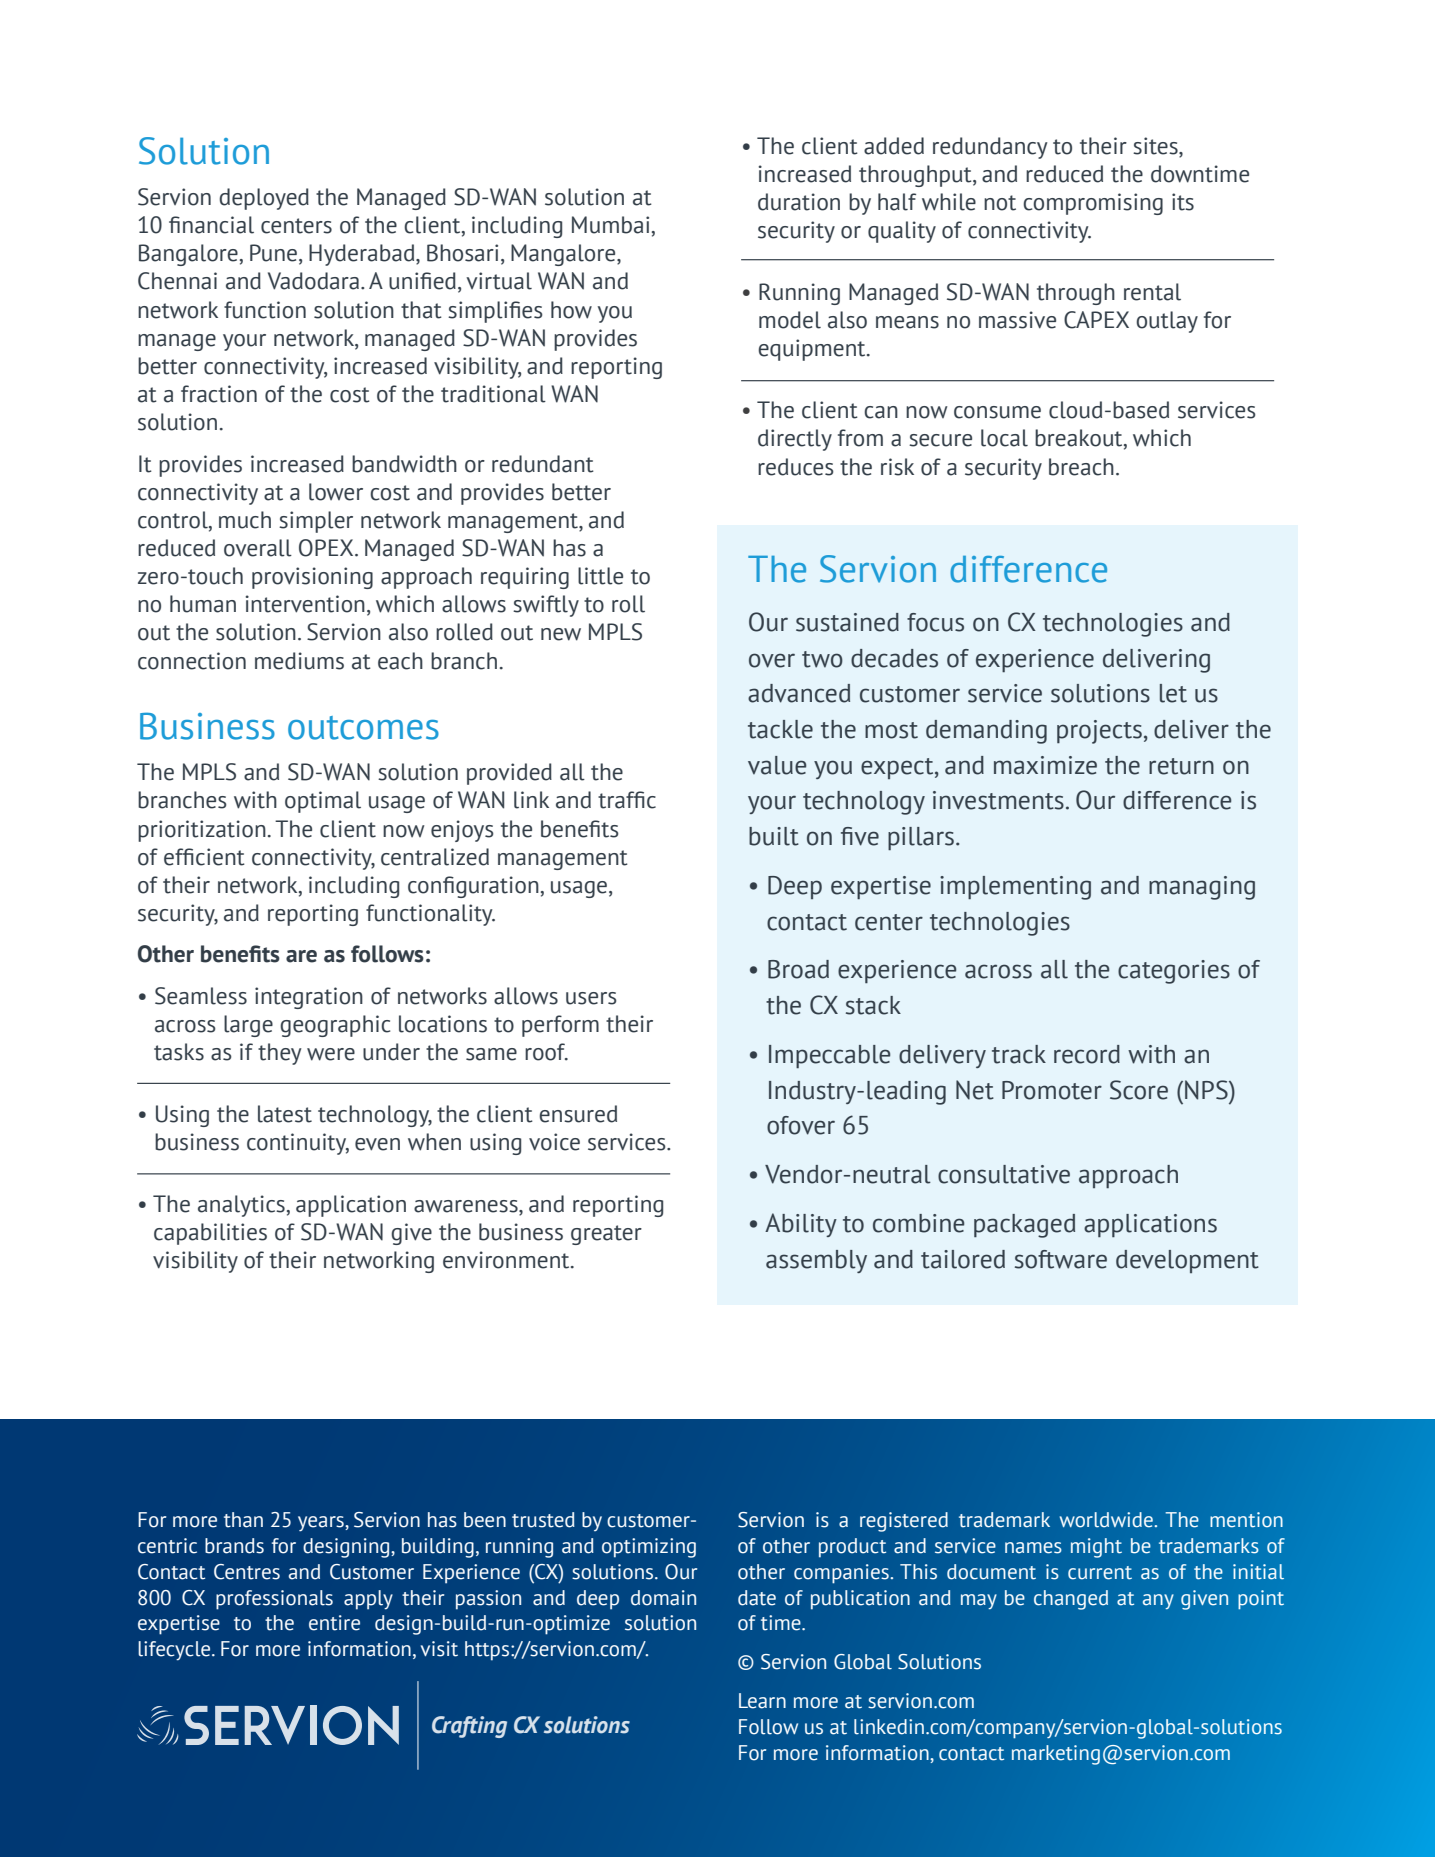 This page has height=1857, width=1435. I want to click on mediums, so click(299, 661).
